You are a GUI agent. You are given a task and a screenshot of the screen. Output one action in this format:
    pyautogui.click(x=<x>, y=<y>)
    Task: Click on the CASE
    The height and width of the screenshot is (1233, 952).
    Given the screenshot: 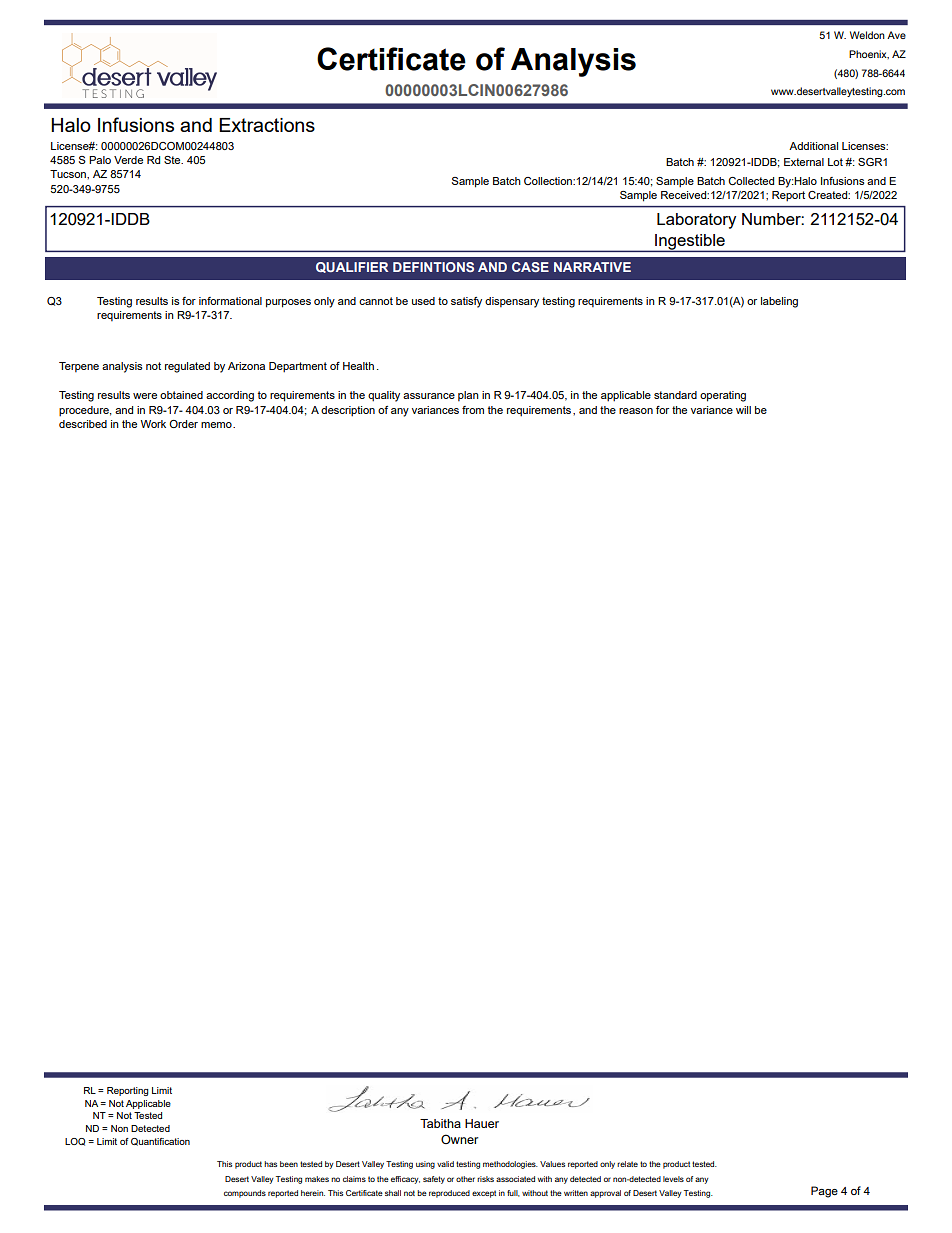 What is the action you would take?
    pyautogui.click(x=530, y=267)
